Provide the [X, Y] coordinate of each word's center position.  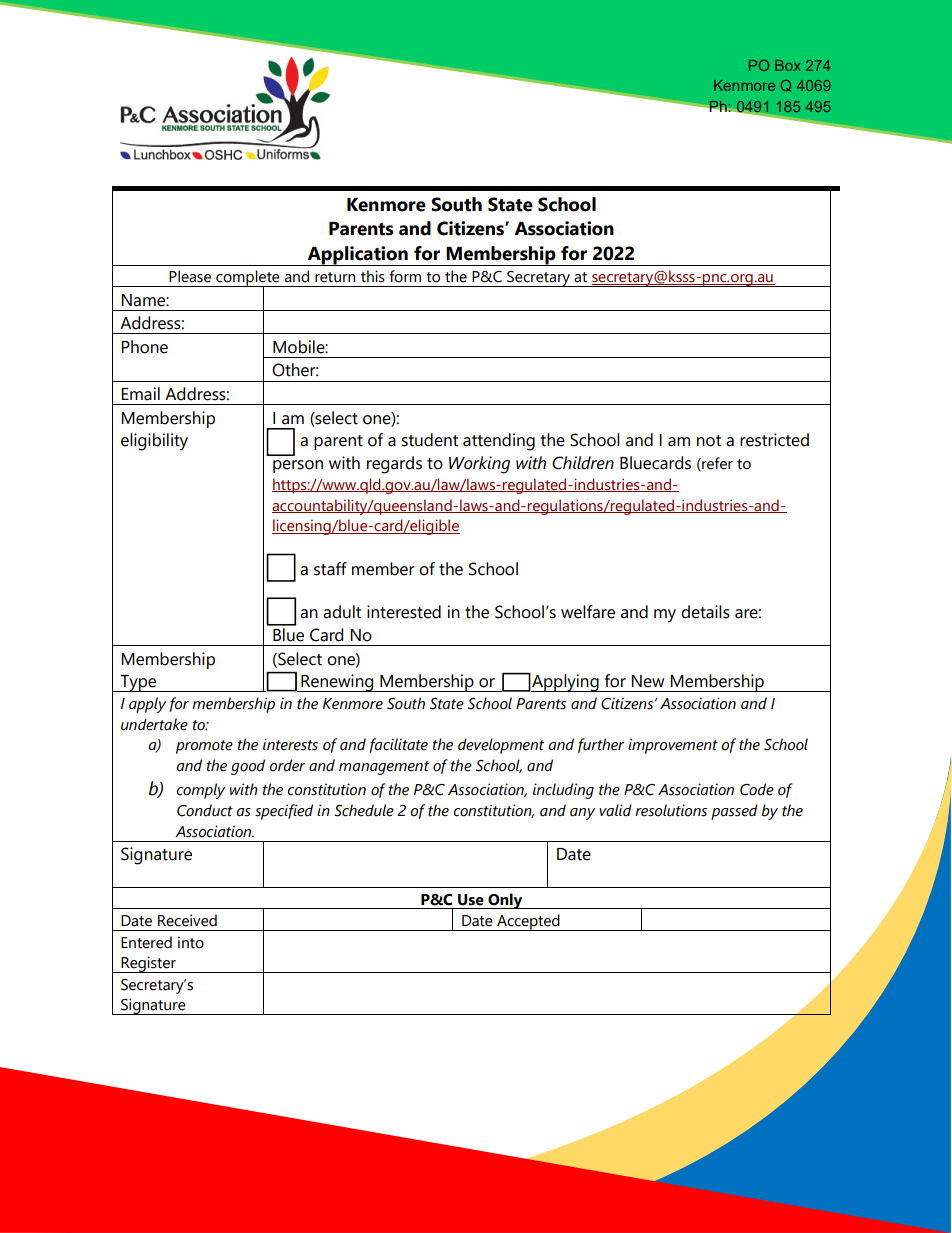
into [191, 942]
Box [788, 65]
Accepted [528, 922]
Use [471, 900]
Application [357, 256]
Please [190, 276]
